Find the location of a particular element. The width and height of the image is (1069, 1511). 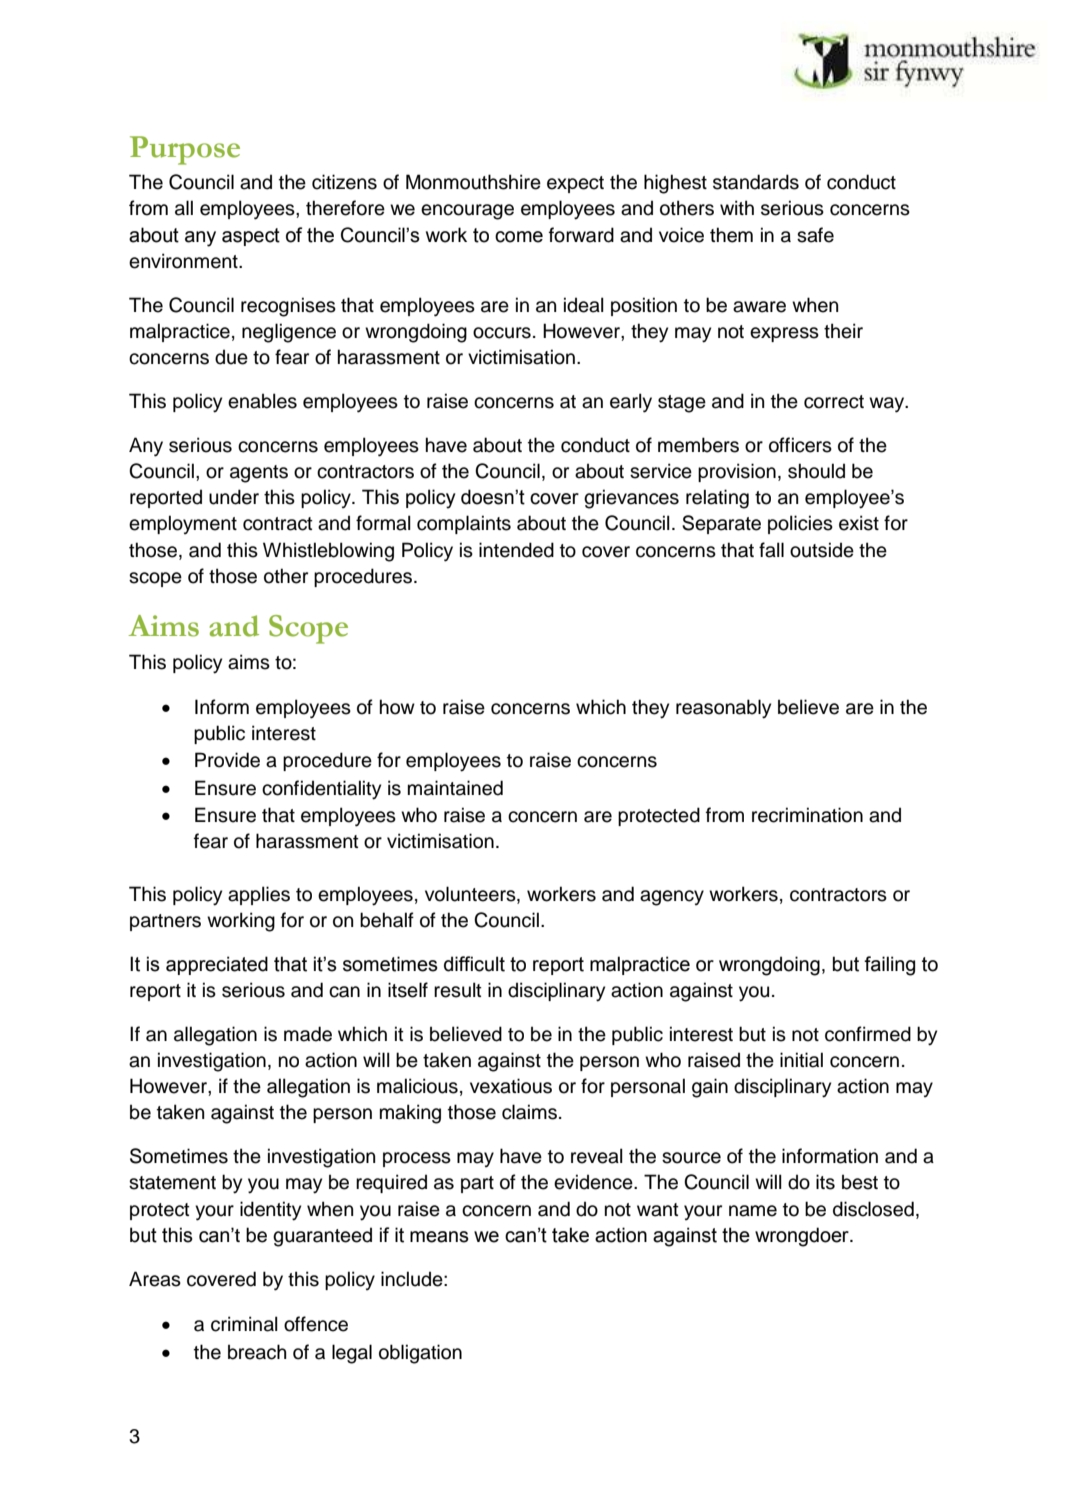

wrongdoer is located at coordinates (803, 1237).
